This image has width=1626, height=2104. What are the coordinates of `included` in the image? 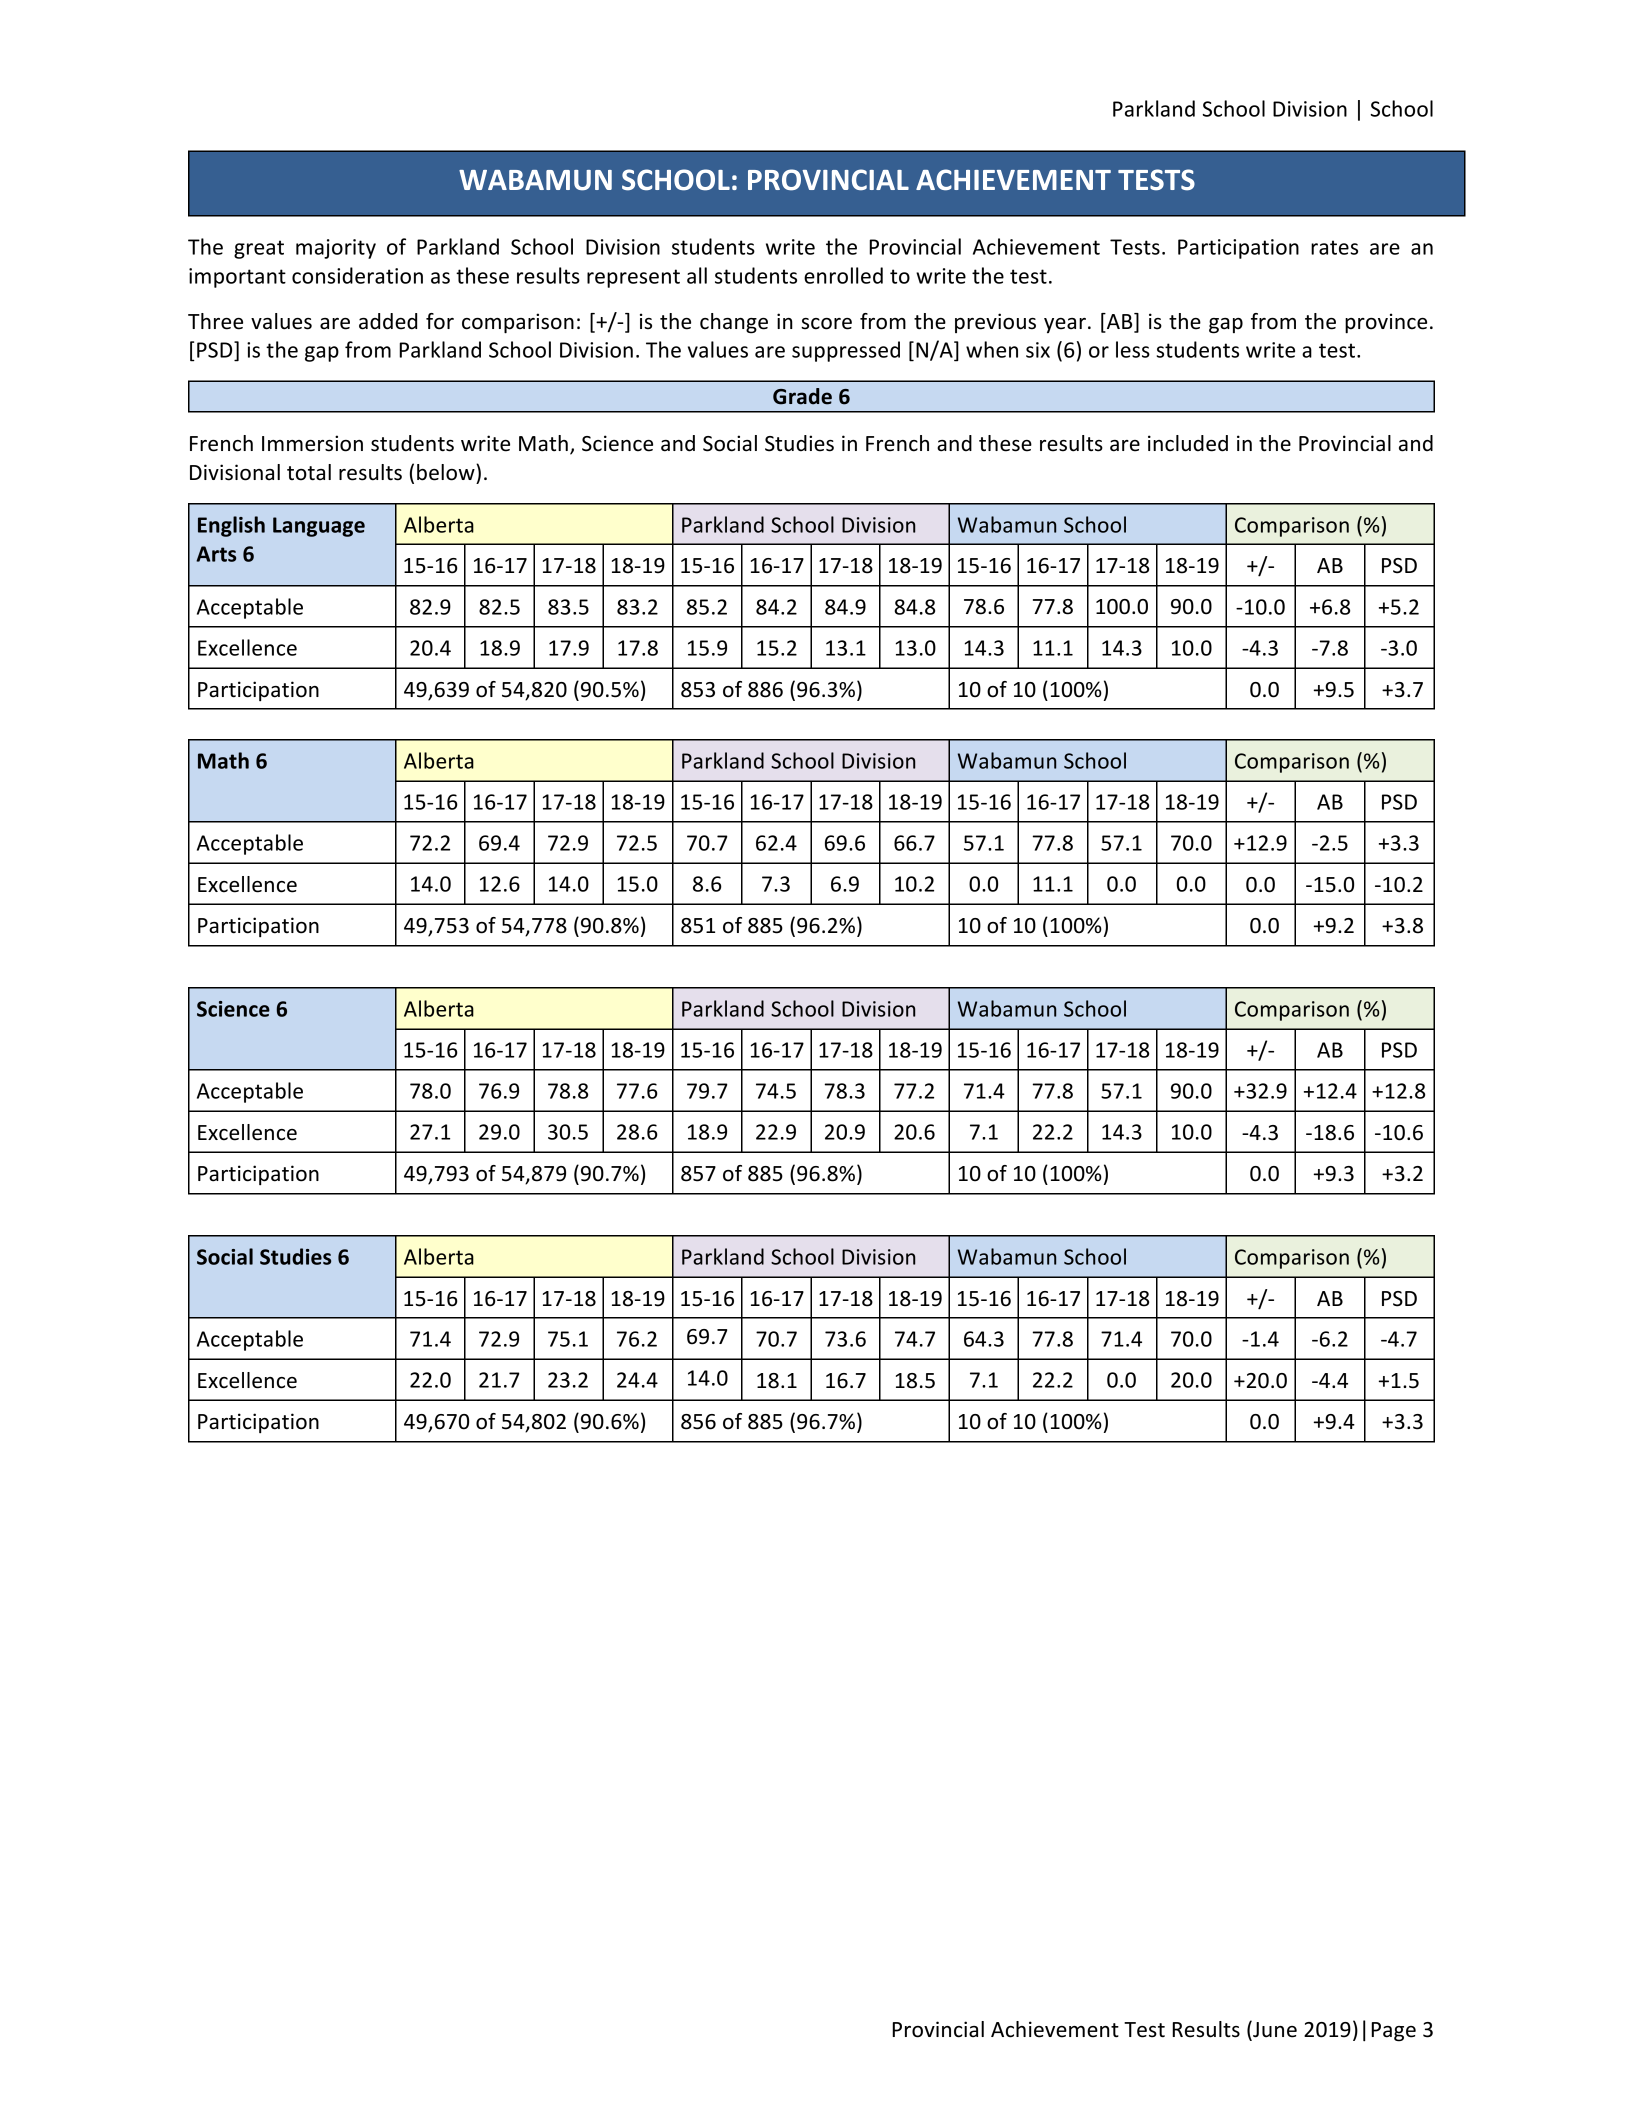 It's located at (1188, 443).
